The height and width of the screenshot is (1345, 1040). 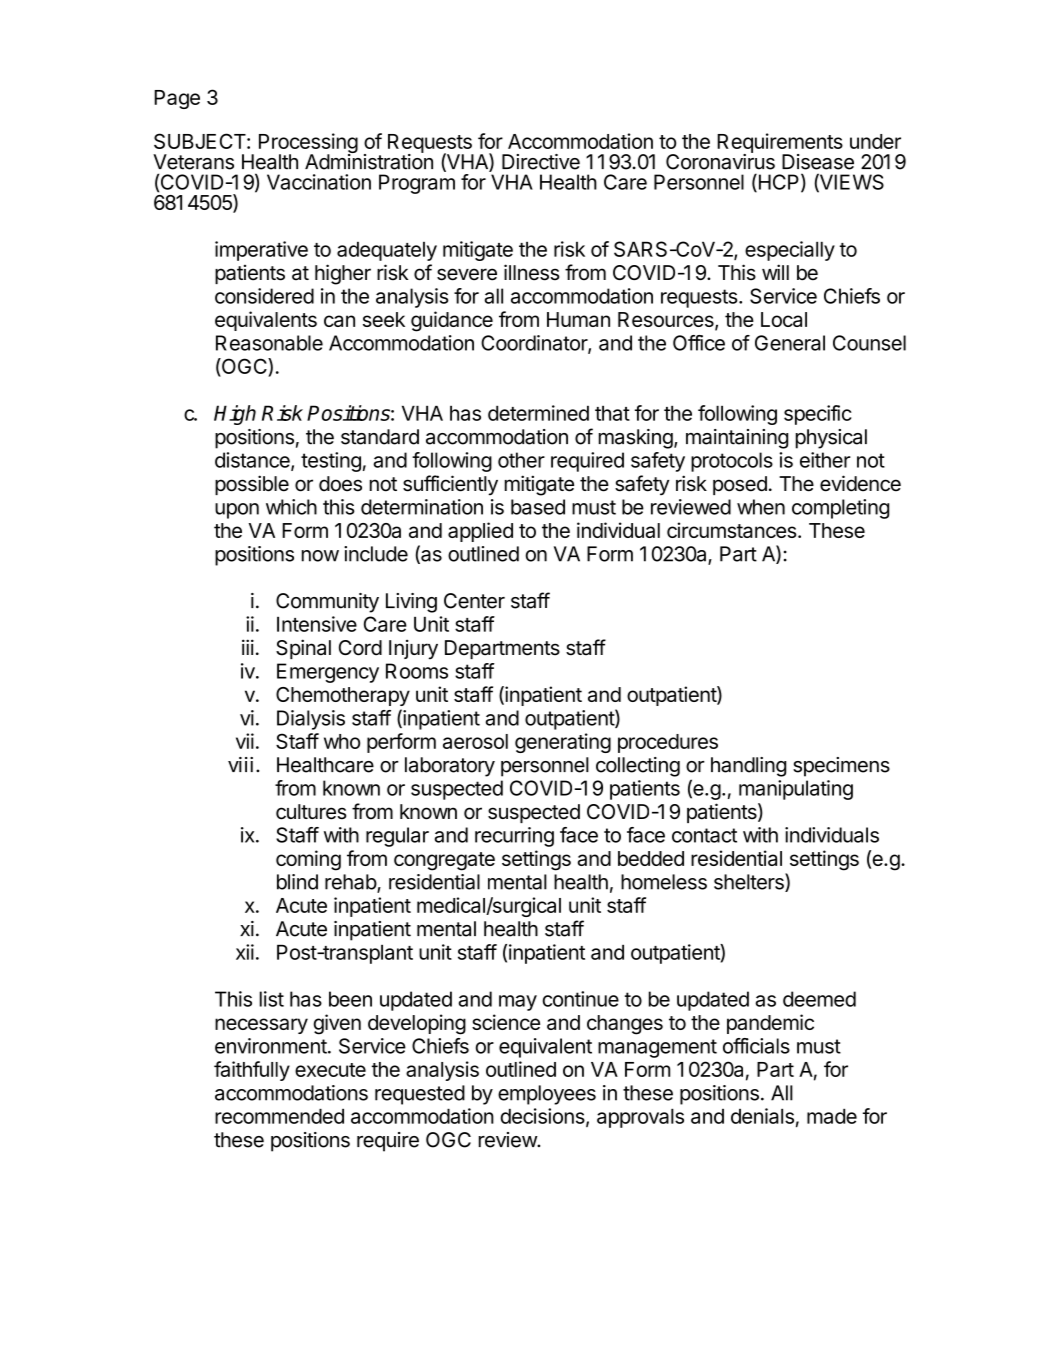 What do you see at coordinates (308, 144) in the screenshot?
I see `Processing` at bounding box center [308, 144].
